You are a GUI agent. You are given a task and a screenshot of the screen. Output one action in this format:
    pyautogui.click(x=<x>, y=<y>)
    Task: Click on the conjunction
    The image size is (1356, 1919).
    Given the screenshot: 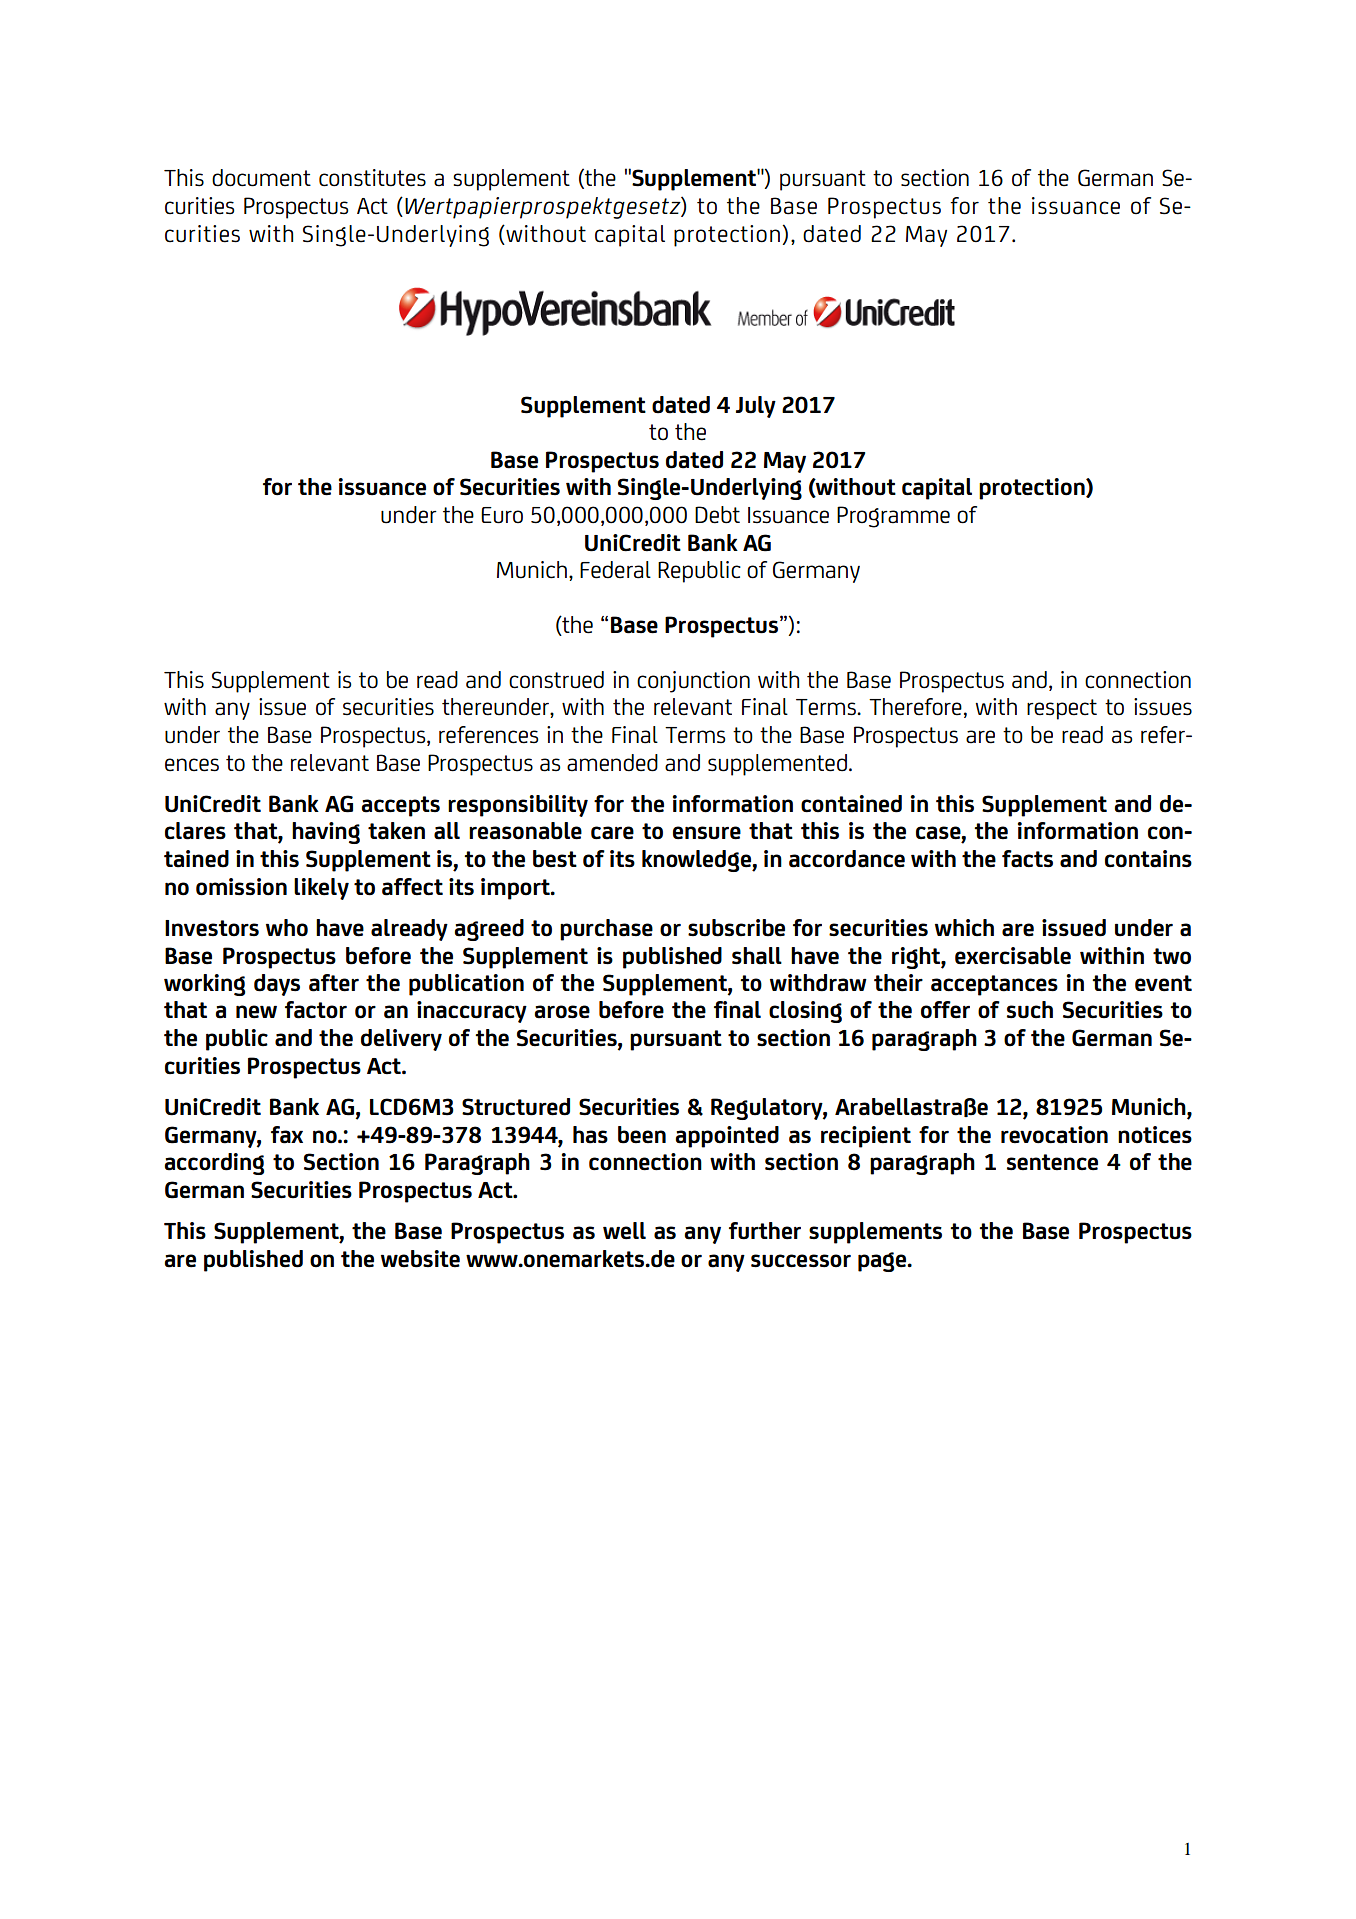 What is the action you would take?
    pyautogui.click(x=693, y=682)
